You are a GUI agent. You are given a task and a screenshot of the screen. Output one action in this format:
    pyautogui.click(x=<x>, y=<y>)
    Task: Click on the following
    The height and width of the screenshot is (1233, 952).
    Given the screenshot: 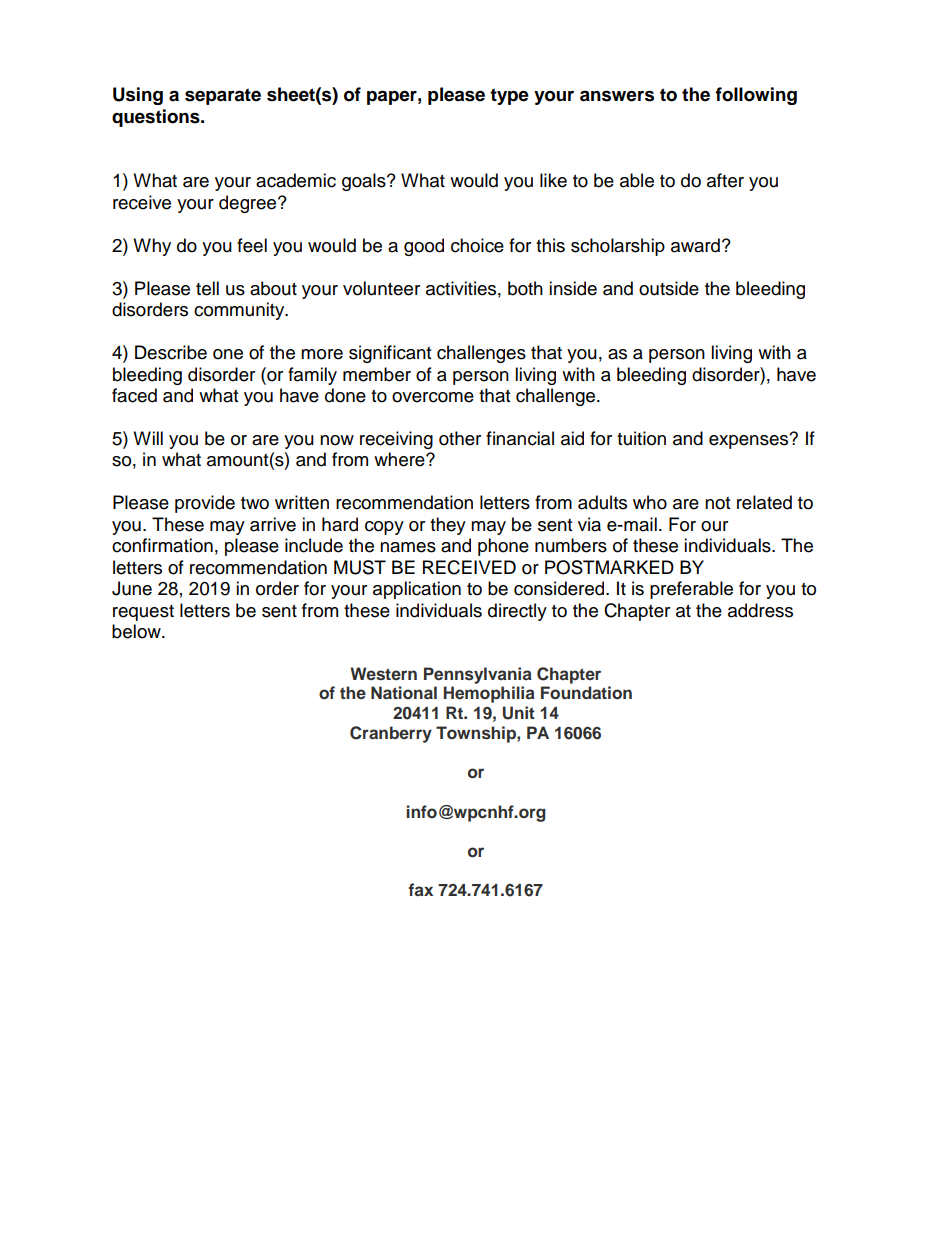 What is the action you would take?
    pyautogui.click(x=756, y=96)
